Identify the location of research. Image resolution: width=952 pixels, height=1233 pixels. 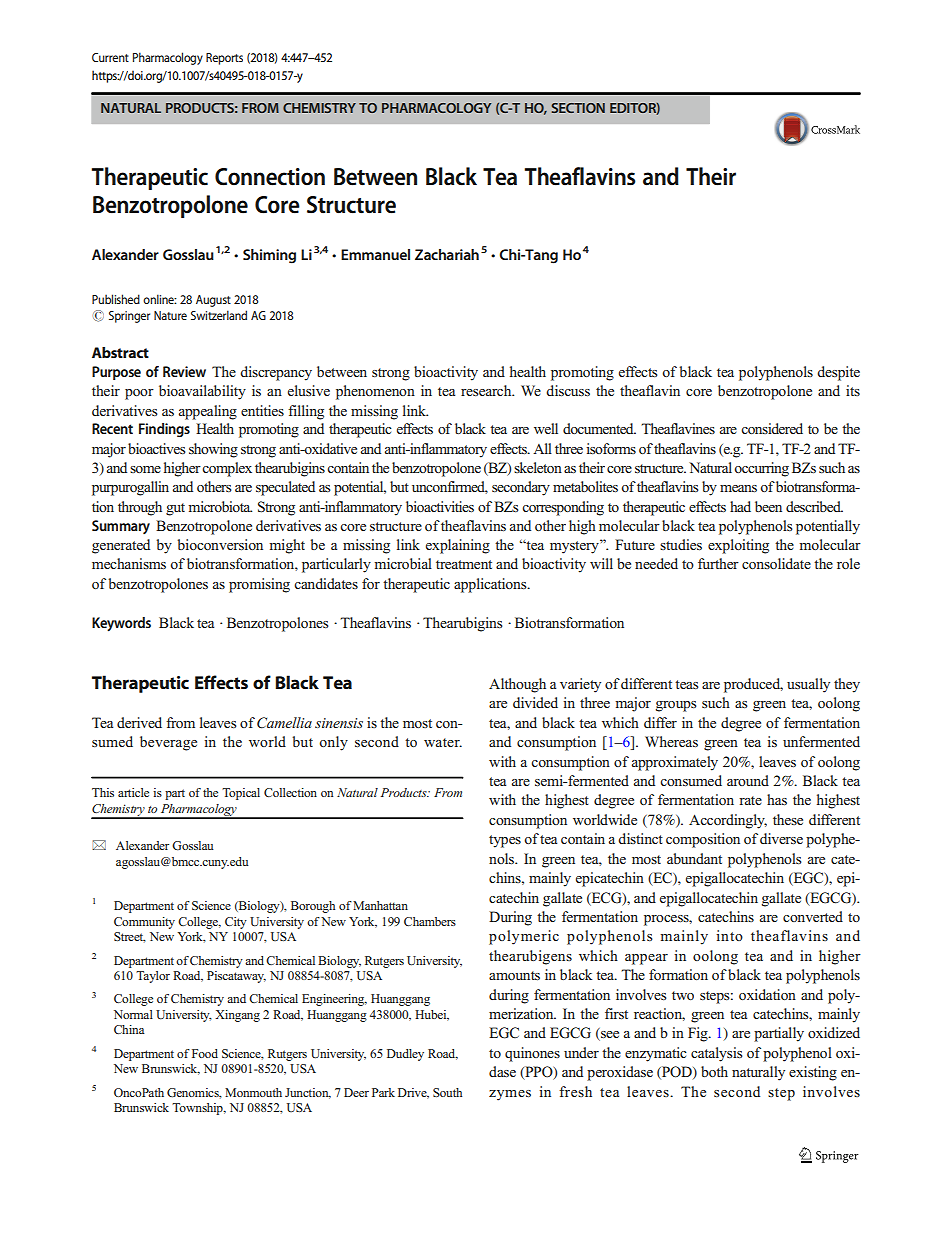
(487, 390).
